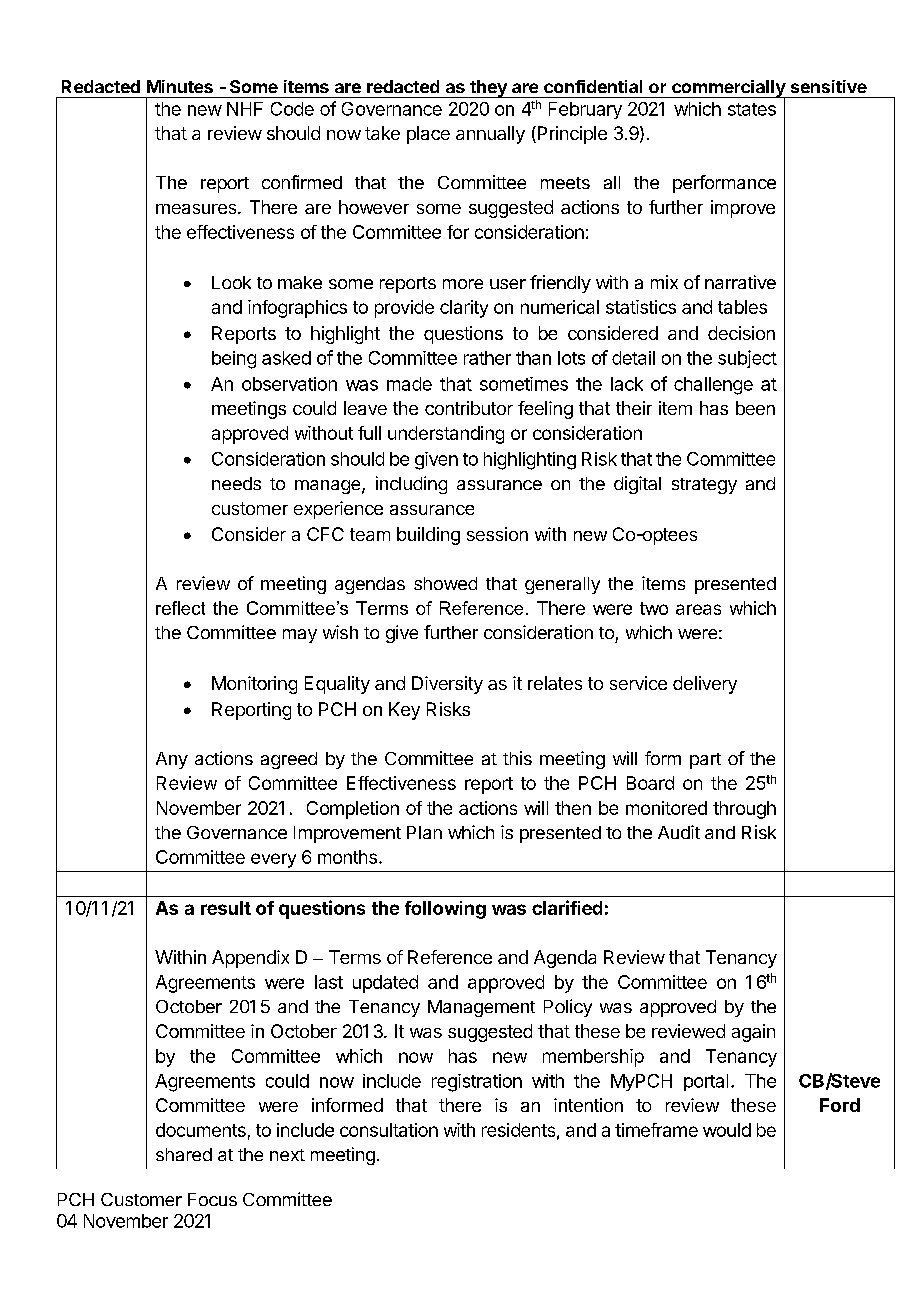 The height and width of the document is (1308, 924). Describe the element at coordinates (752, 109) in the document. I see `states` at that location.
